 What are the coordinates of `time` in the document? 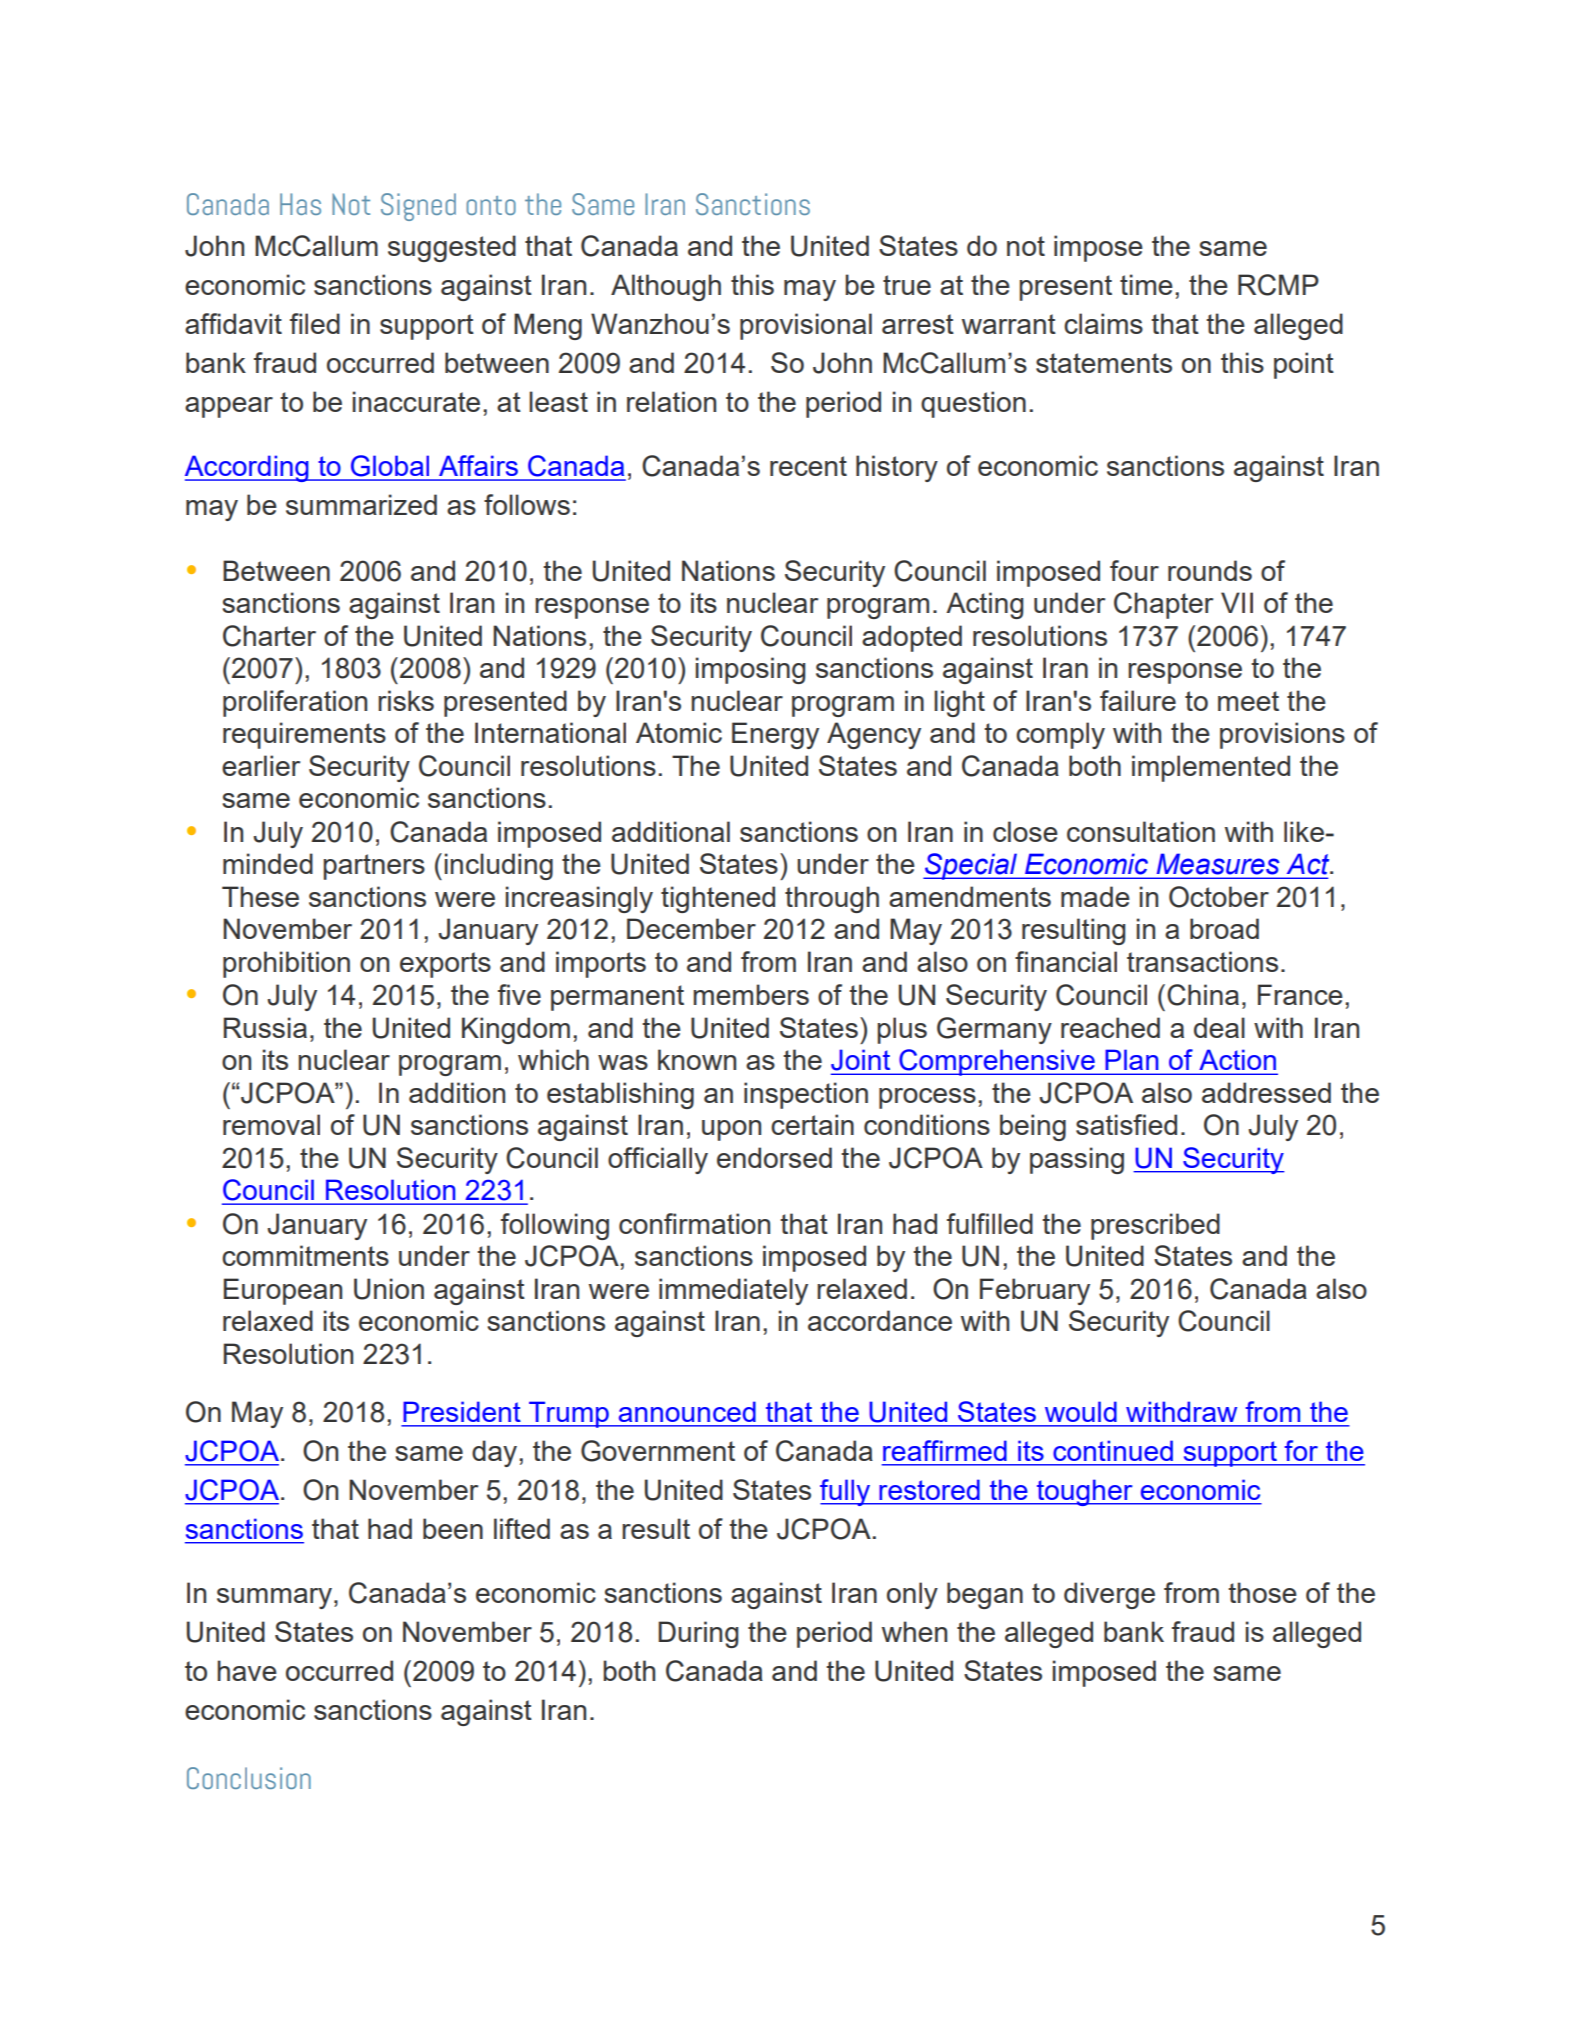 It's located at (1146, 284).
